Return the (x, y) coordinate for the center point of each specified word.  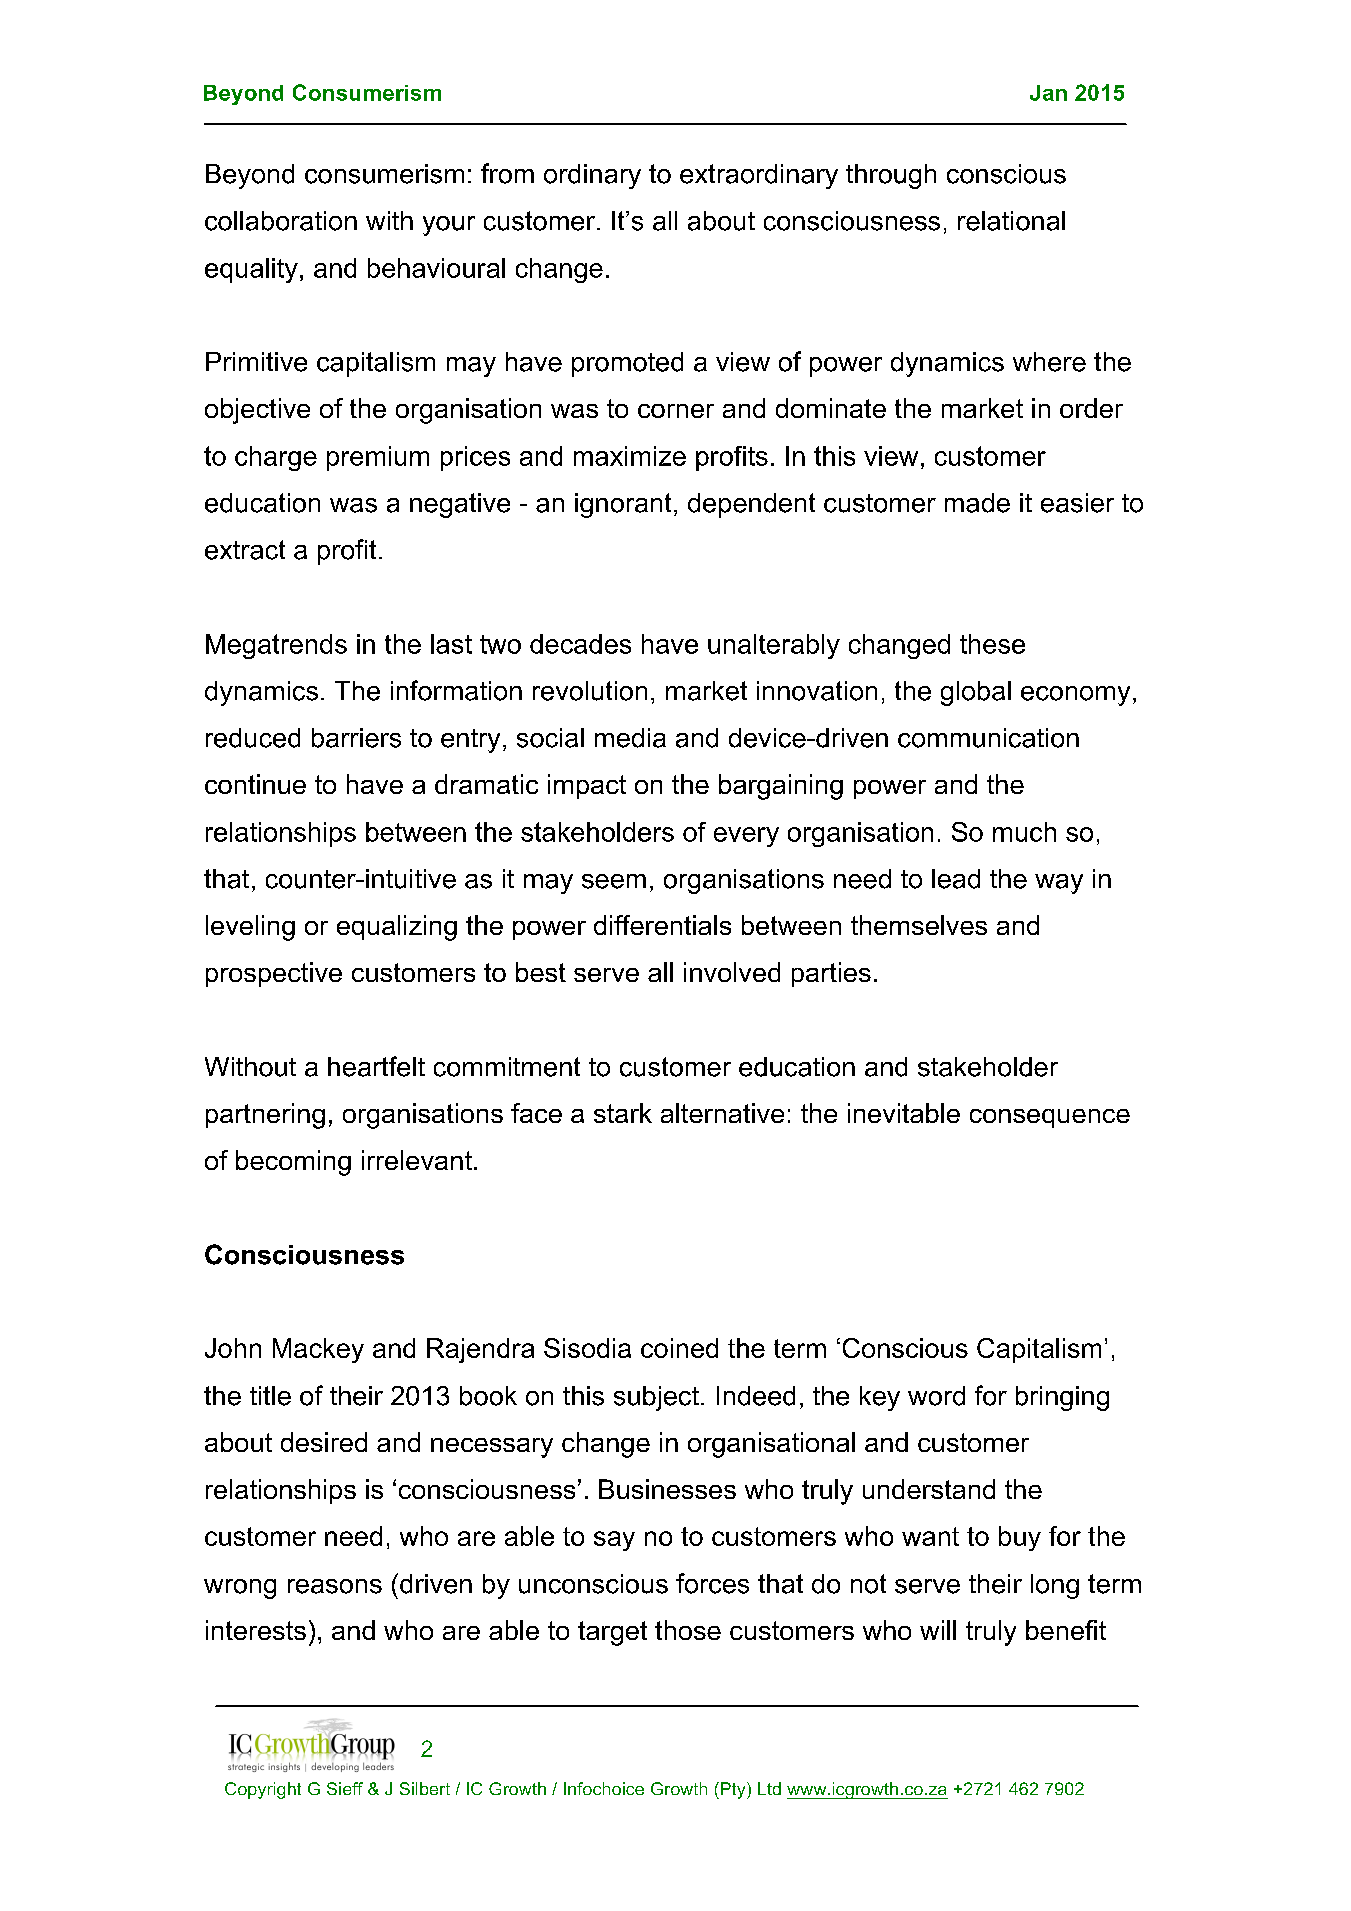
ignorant (623, 505)
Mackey (318, 1350)
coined (679, 1348)
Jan (1048, 93)
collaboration (281, 221)
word (936, 1396)
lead (956, 879)
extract (245, 550)
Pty (734, 1790)
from (507, 173)
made (977, 503)
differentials (662, 925)
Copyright (263, 1790)
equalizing (397, 928)
